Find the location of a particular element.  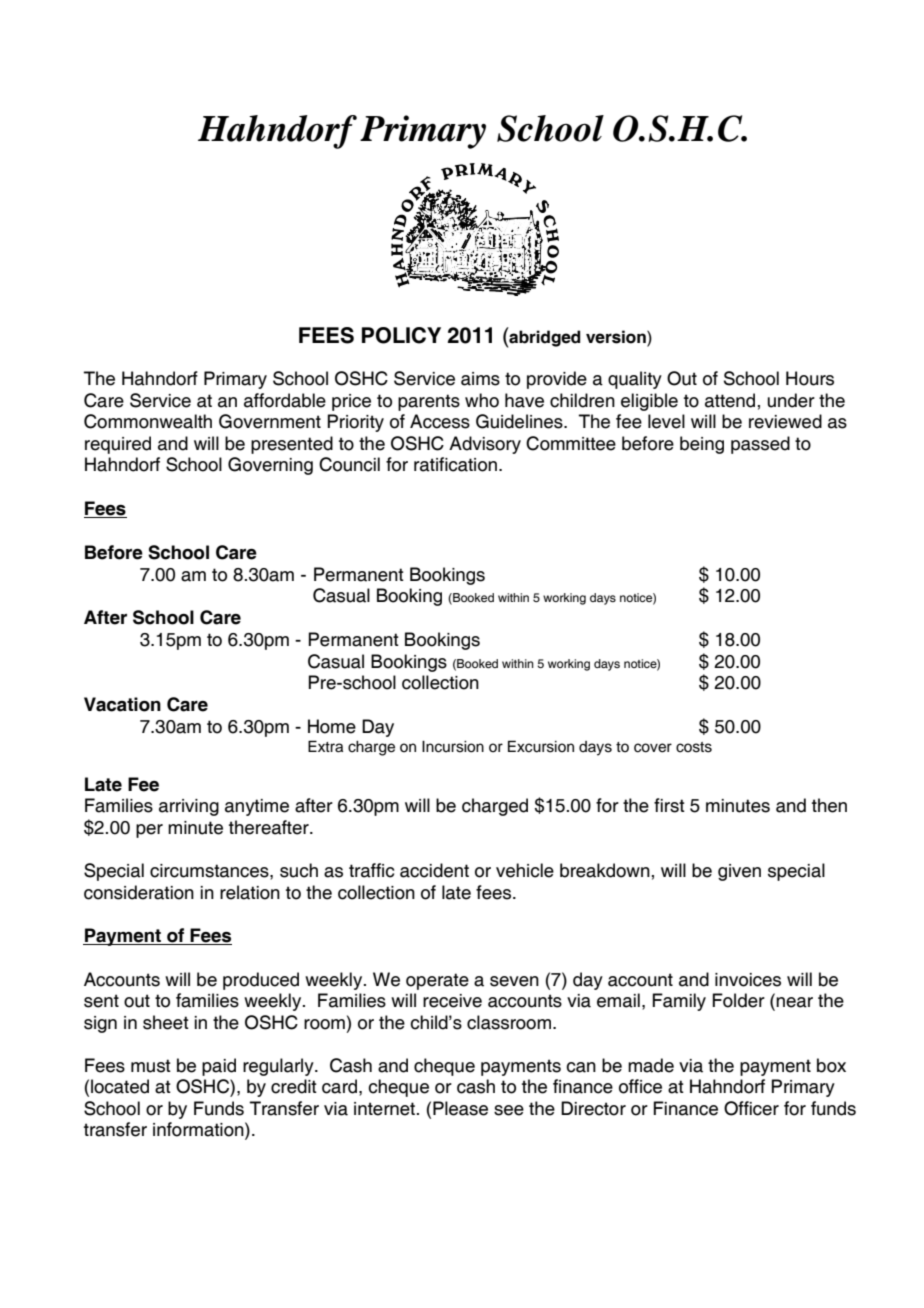

Hours is located at coordinates (810, 378).
